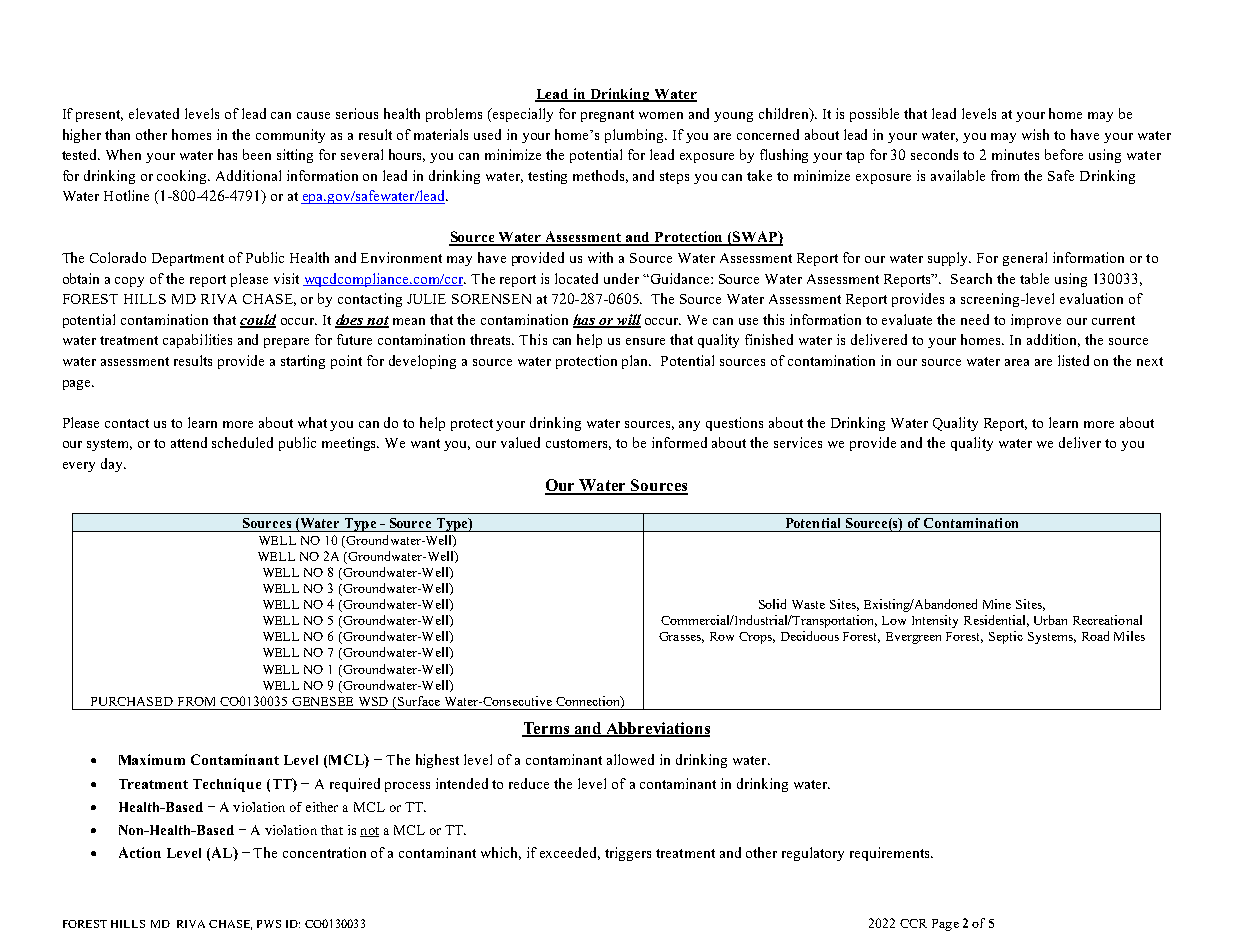  Describe the element at coordinates (1006, 637) in the screenshot. I see `Septic` at that location.
